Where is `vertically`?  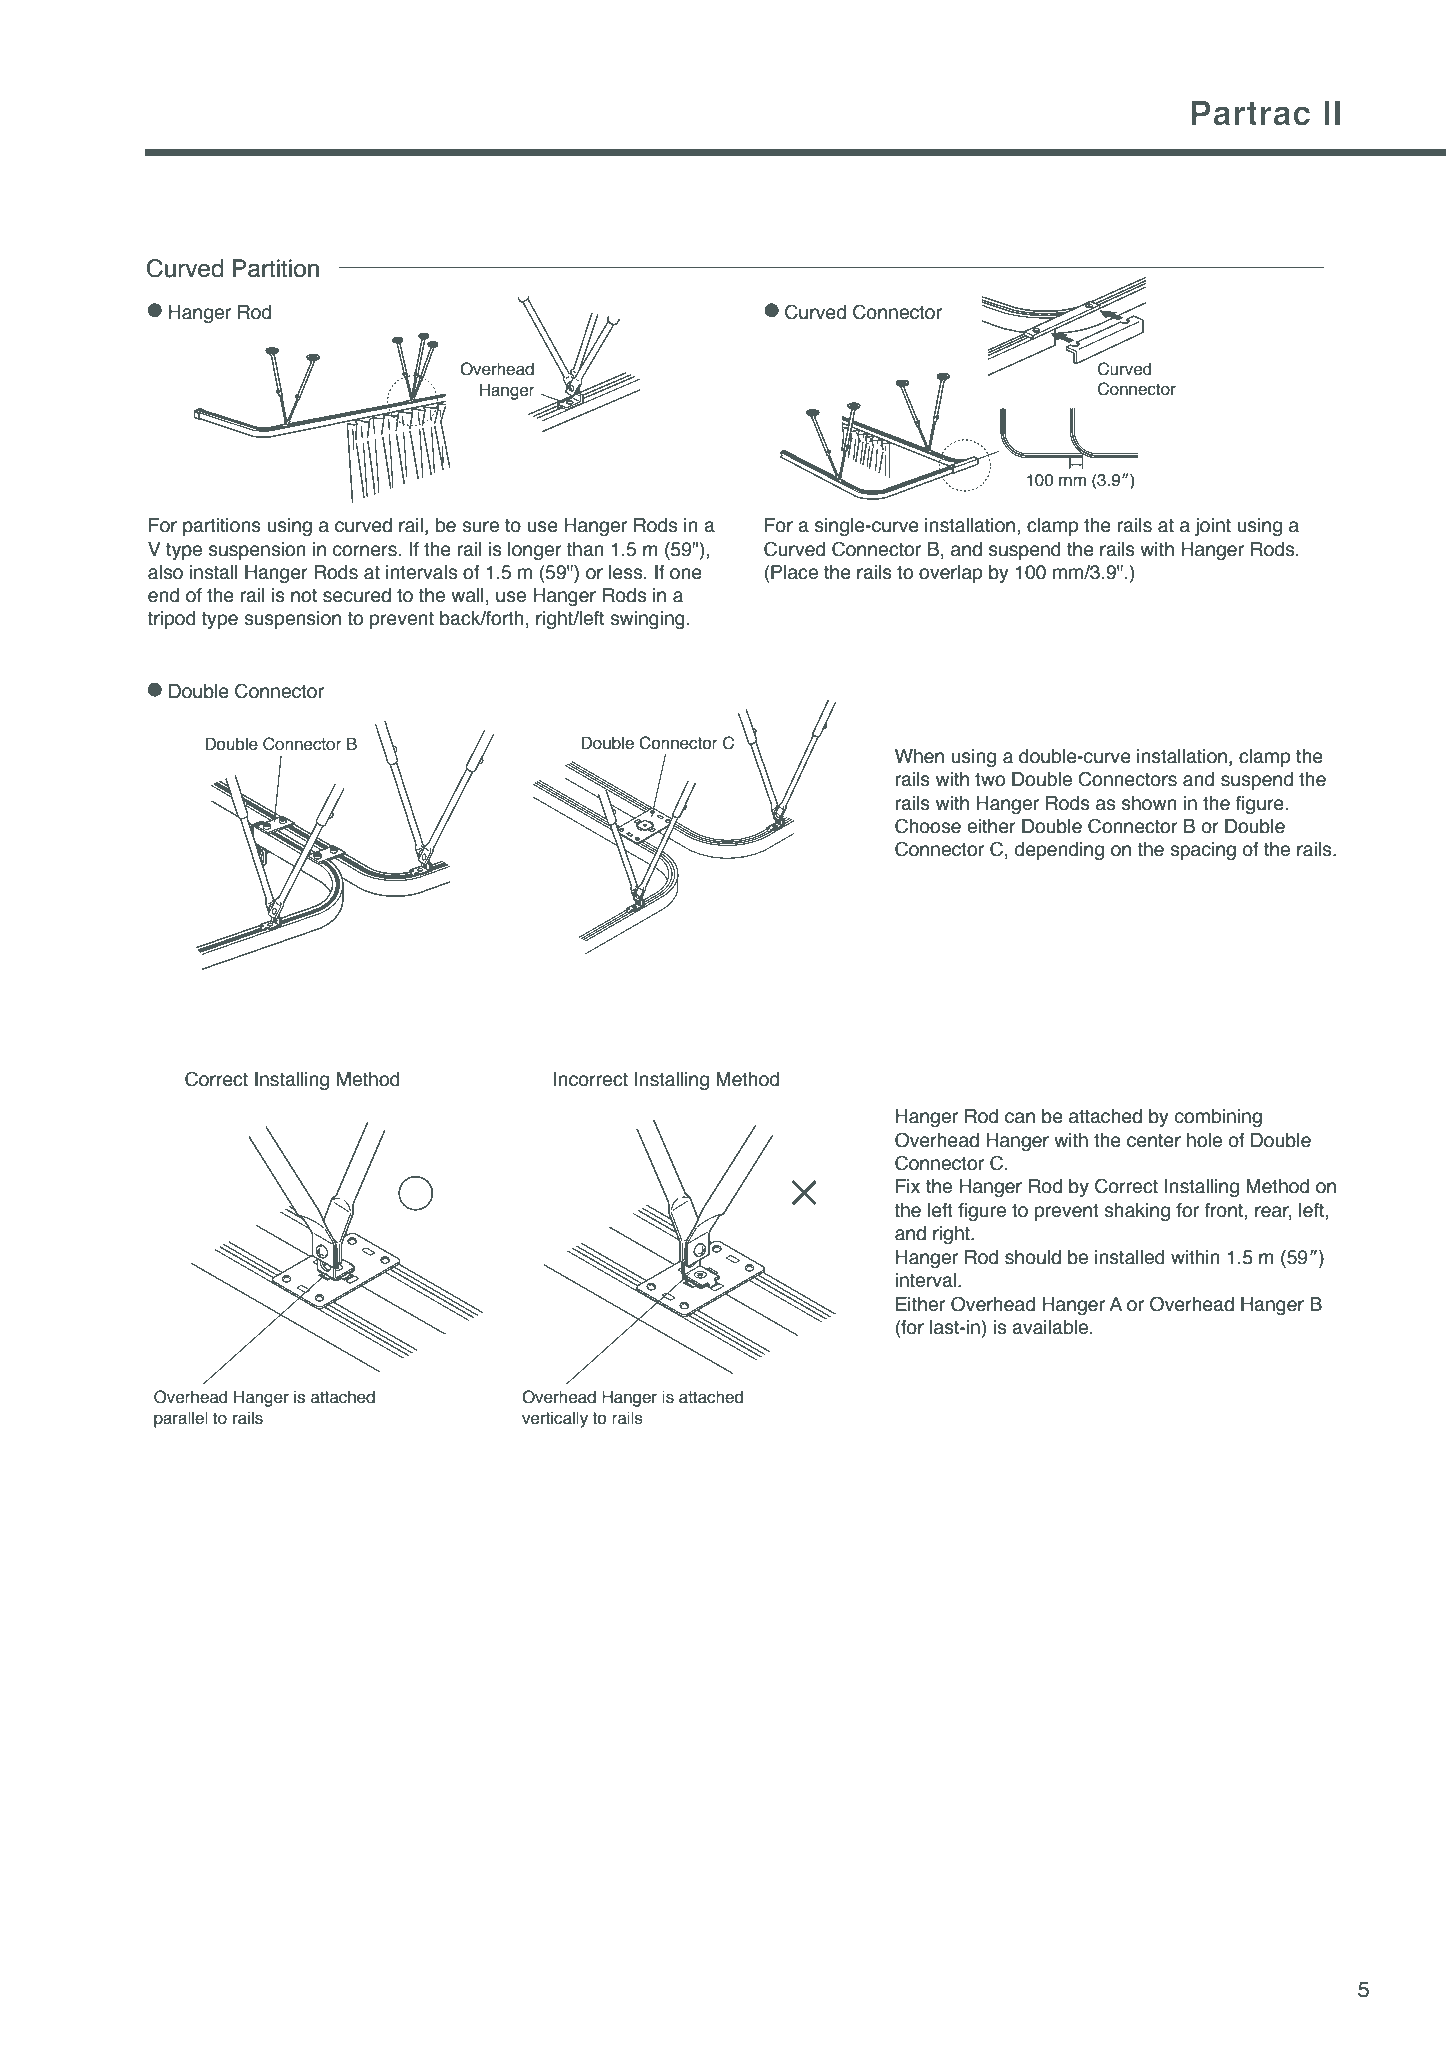 vertically is located at coordinates (555, 1419).
